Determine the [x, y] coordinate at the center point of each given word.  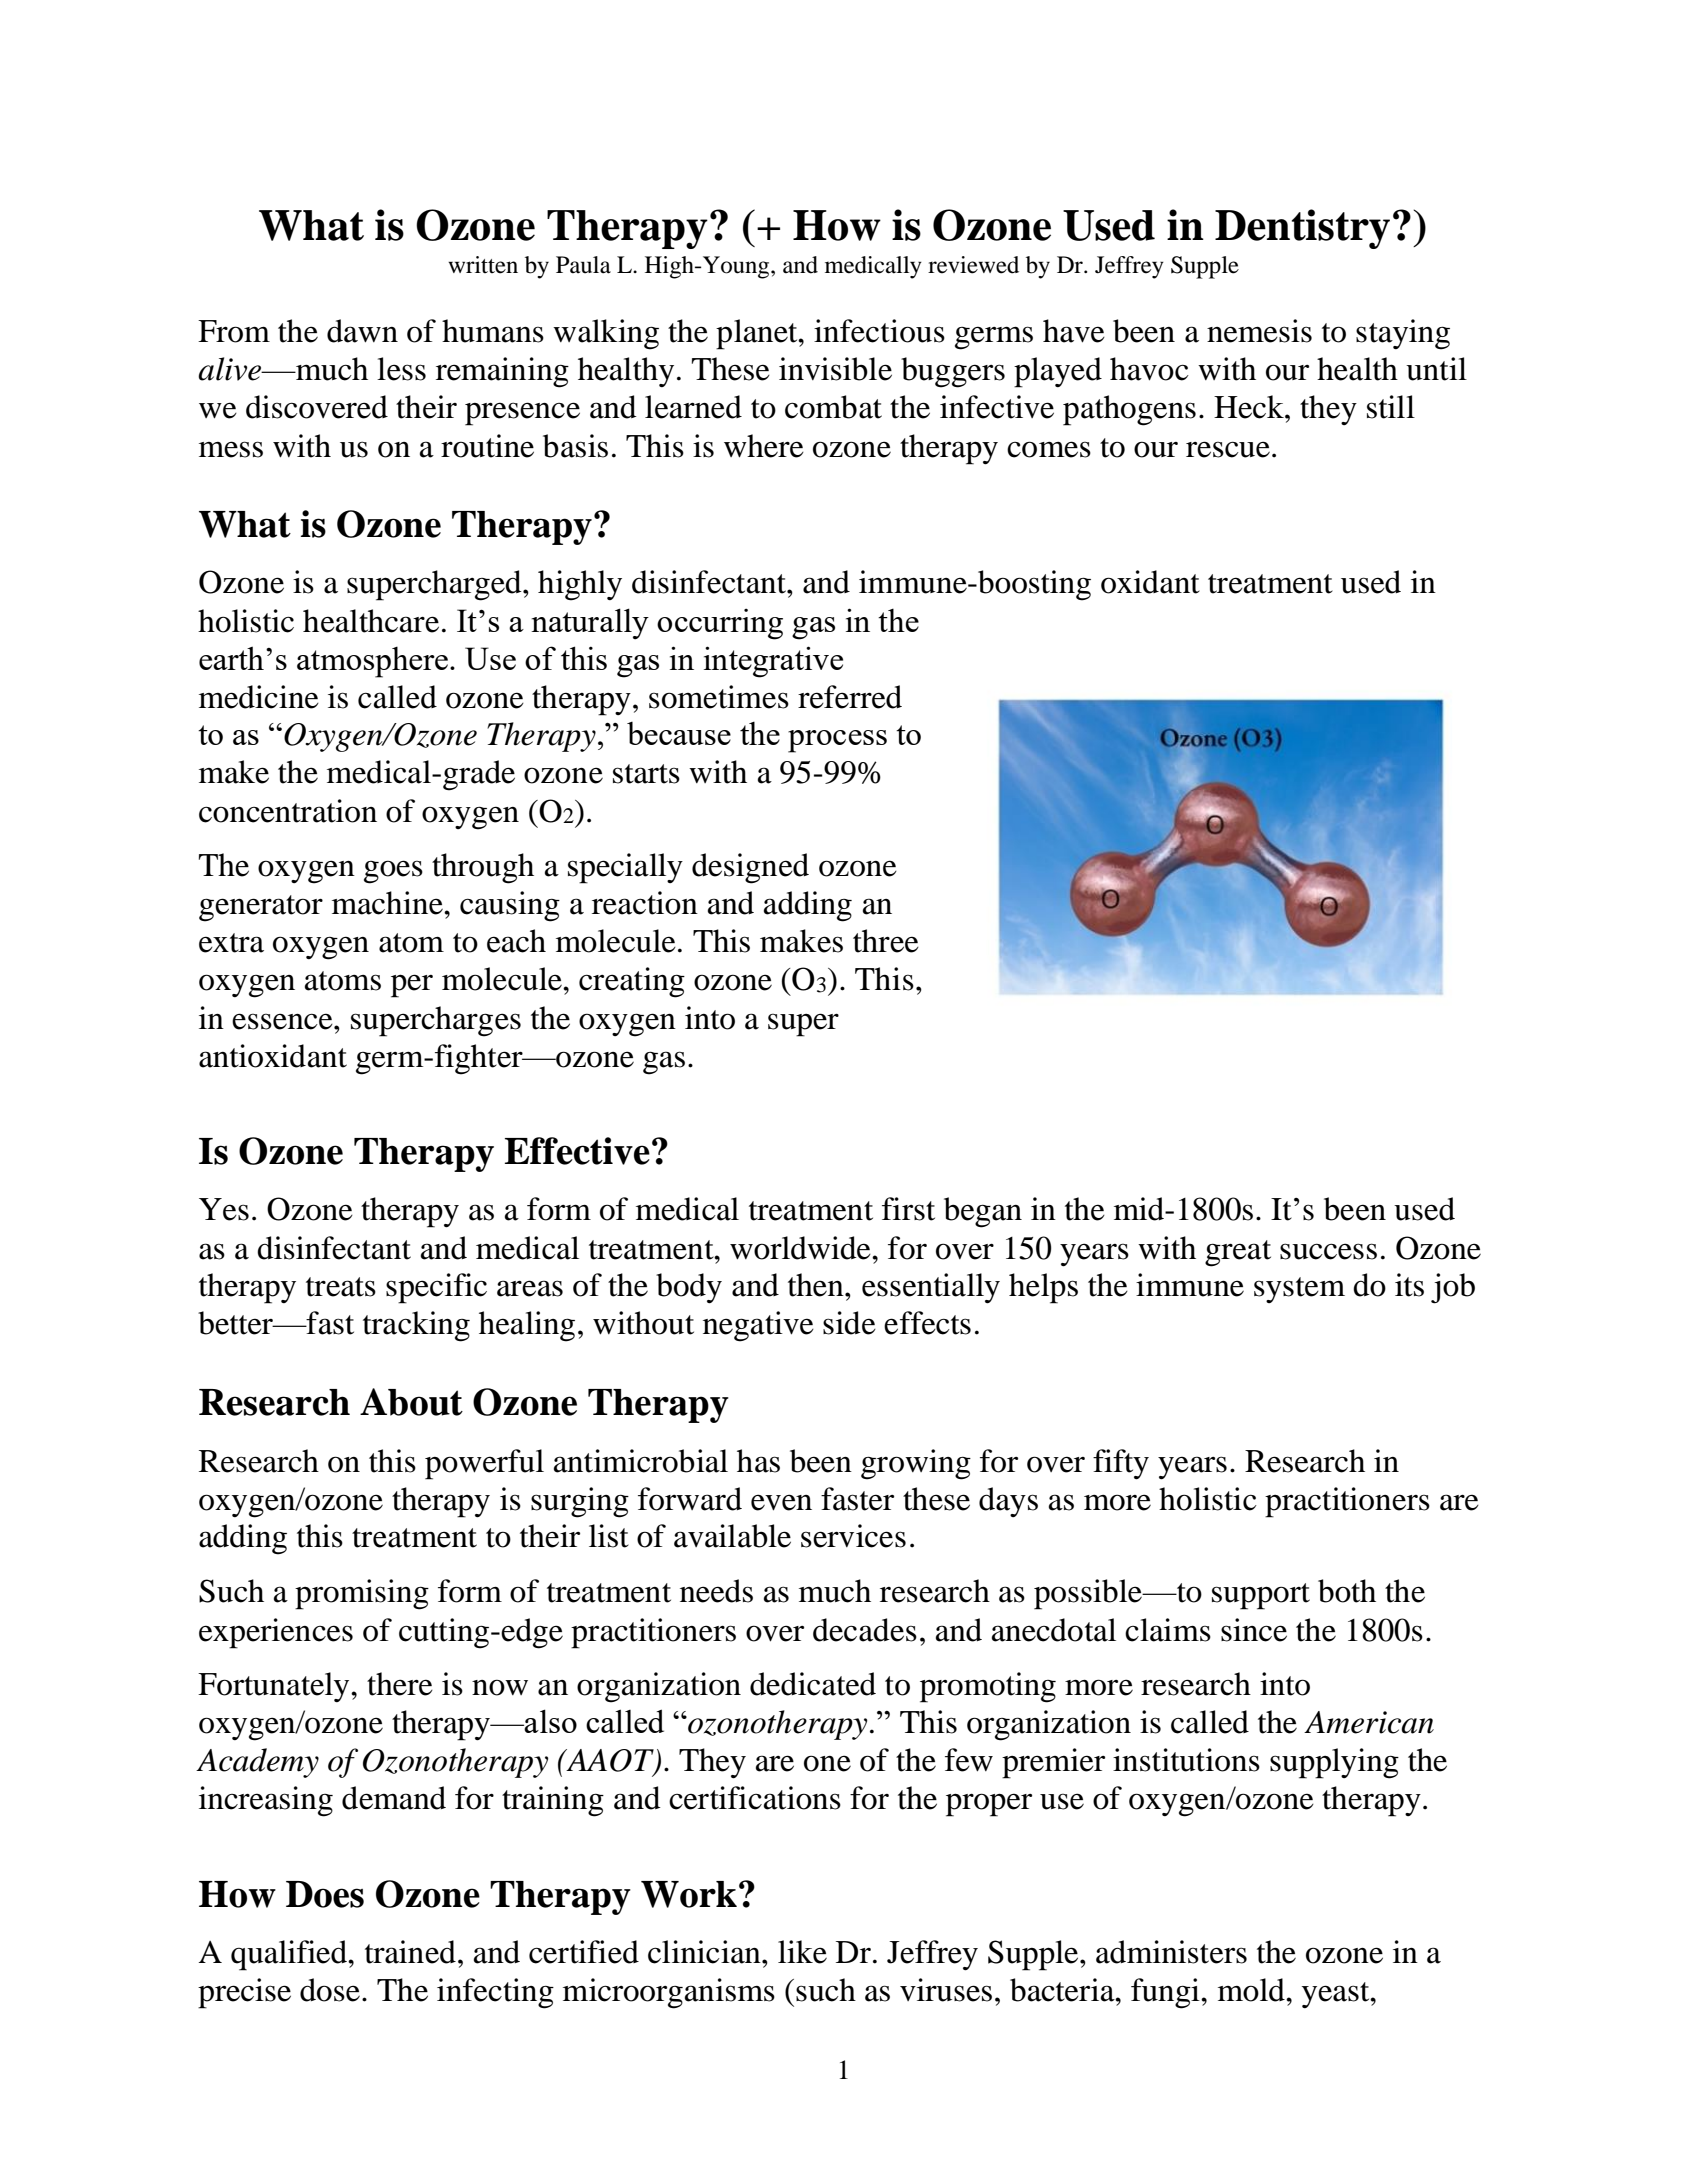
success [1328, 1251]
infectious [879, 331]
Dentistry [1302, 229]
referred [850, 697]
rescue [1228, 449]
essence [283, 1021]
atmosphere [372, 662]
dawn [362, 331]
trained [410, 1952]
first [908, 1209]
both [1347, 1591]
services [853, 1536]
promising [362, 1594]
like [802, 1952]
